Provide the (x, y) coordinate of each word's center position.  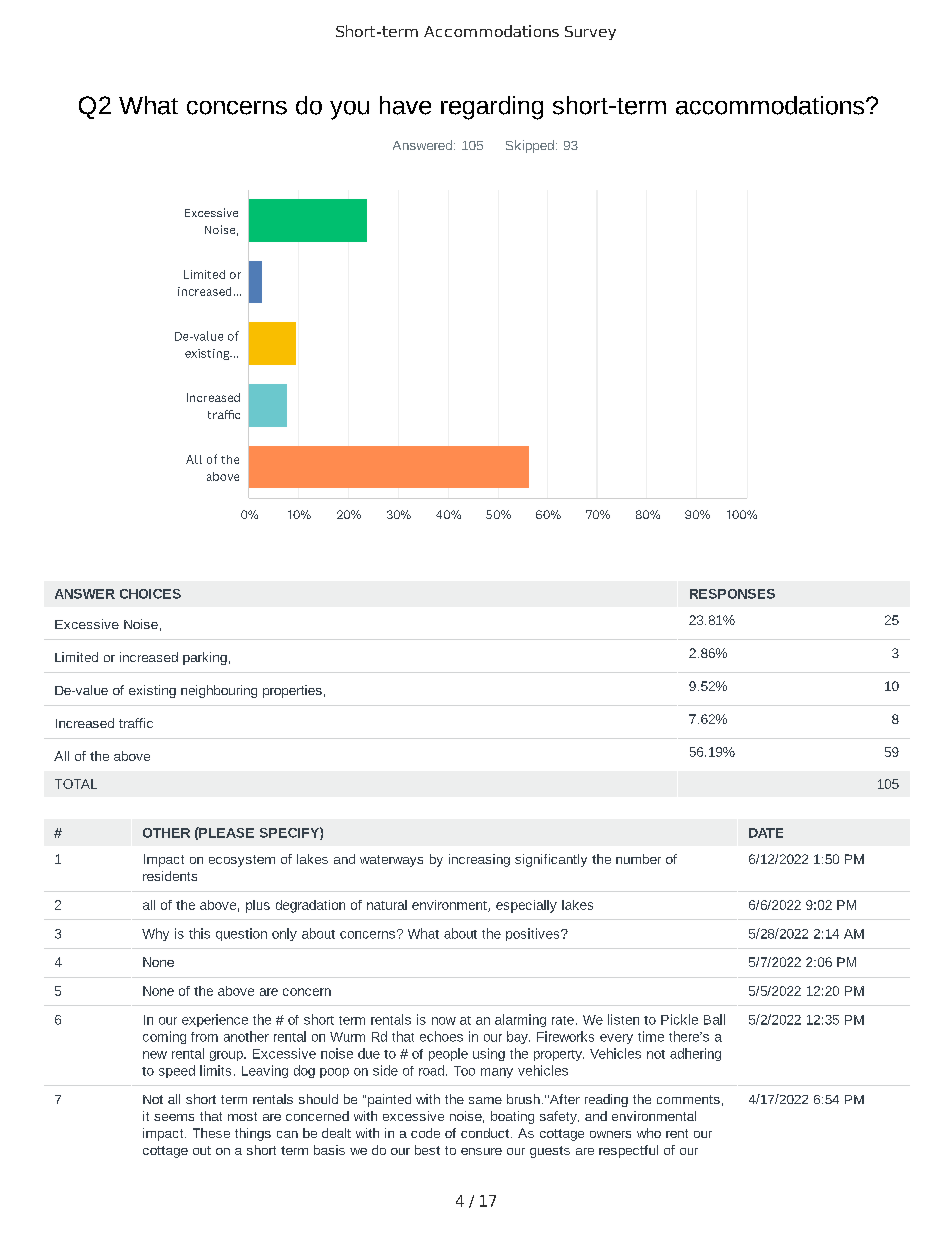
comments (688, 1099)
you (349, 110)
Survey (590, 33)
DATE (766, 833)
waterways (391, 861)
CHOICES (150, 594)
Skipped (530, 146)
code (425, 1133)
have (405, 105)
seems (174, 1117)
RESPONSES (732, 594)
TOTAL (76, 784)
